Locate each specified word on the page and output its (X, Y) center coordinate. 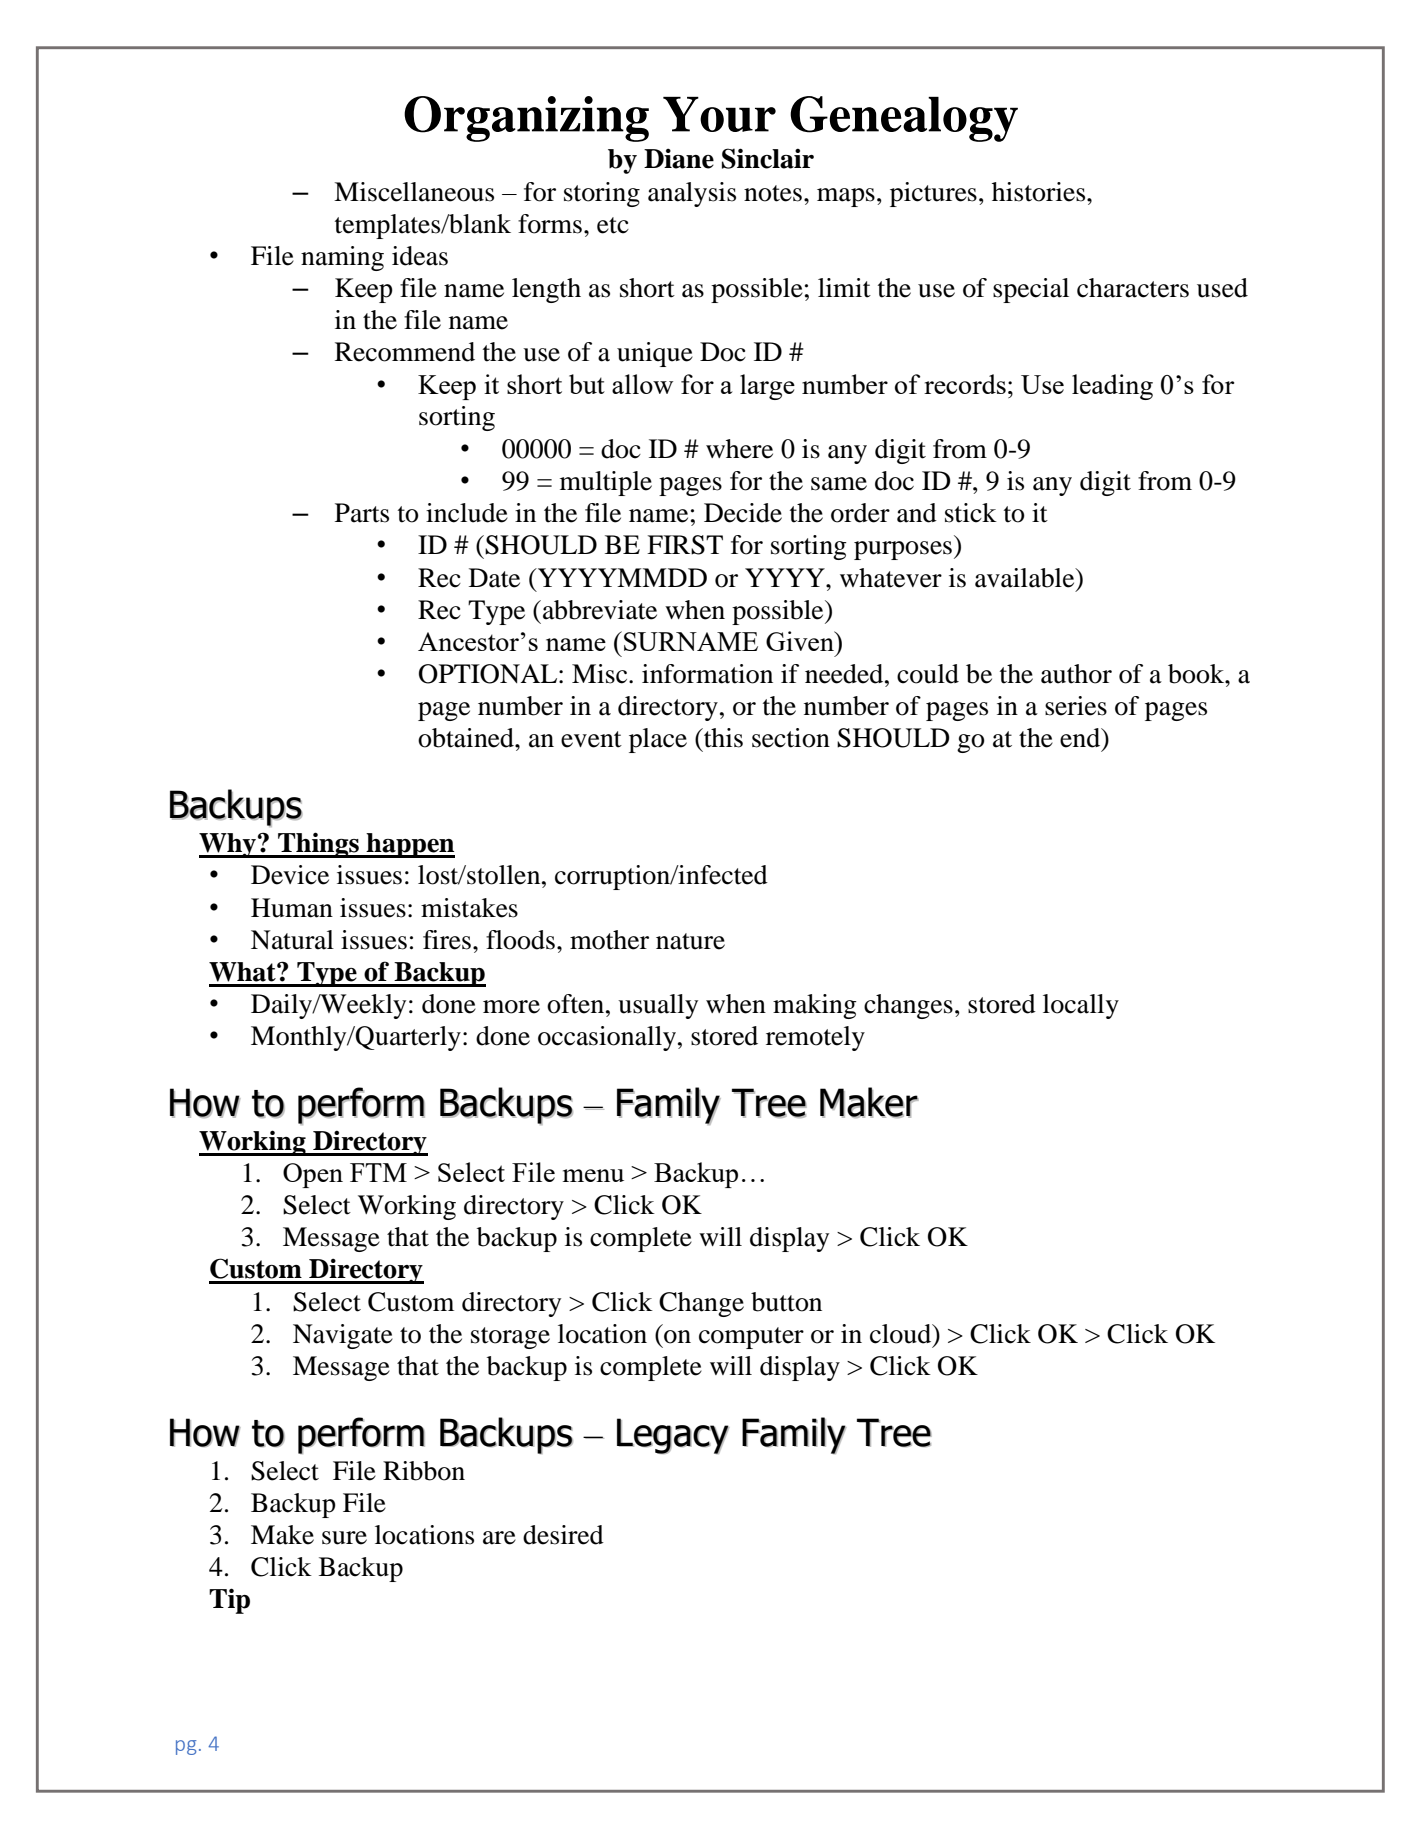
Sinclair (768, 158)
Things (318, 845)
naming (342, 258)
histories (1040, 192)
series (1076, 706)
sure (344, 1538)
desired (563, 1535)
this (722, 738)
